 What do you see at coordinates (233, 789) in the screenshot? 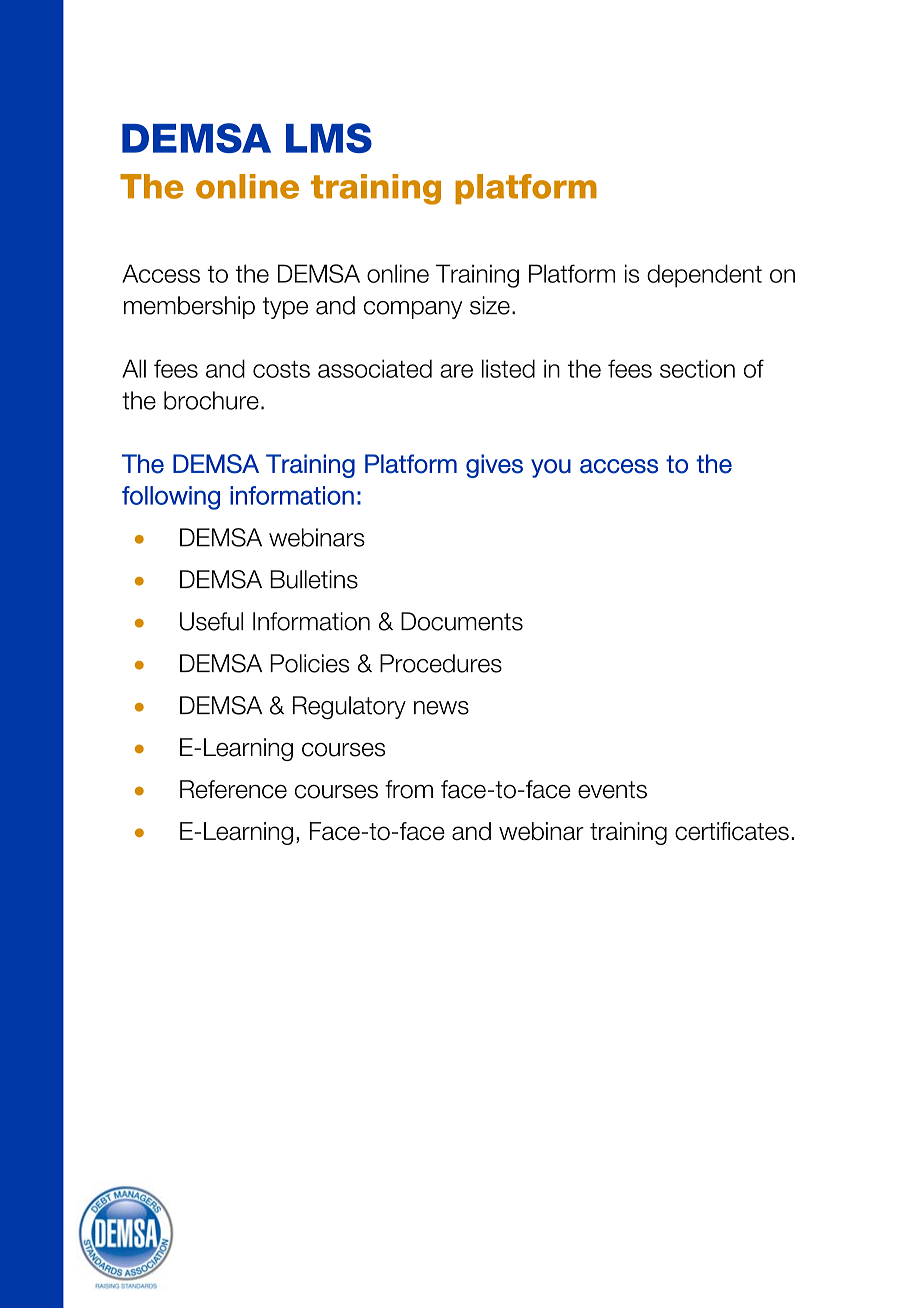
I see `Reference` at bounding box center [233, 789].
